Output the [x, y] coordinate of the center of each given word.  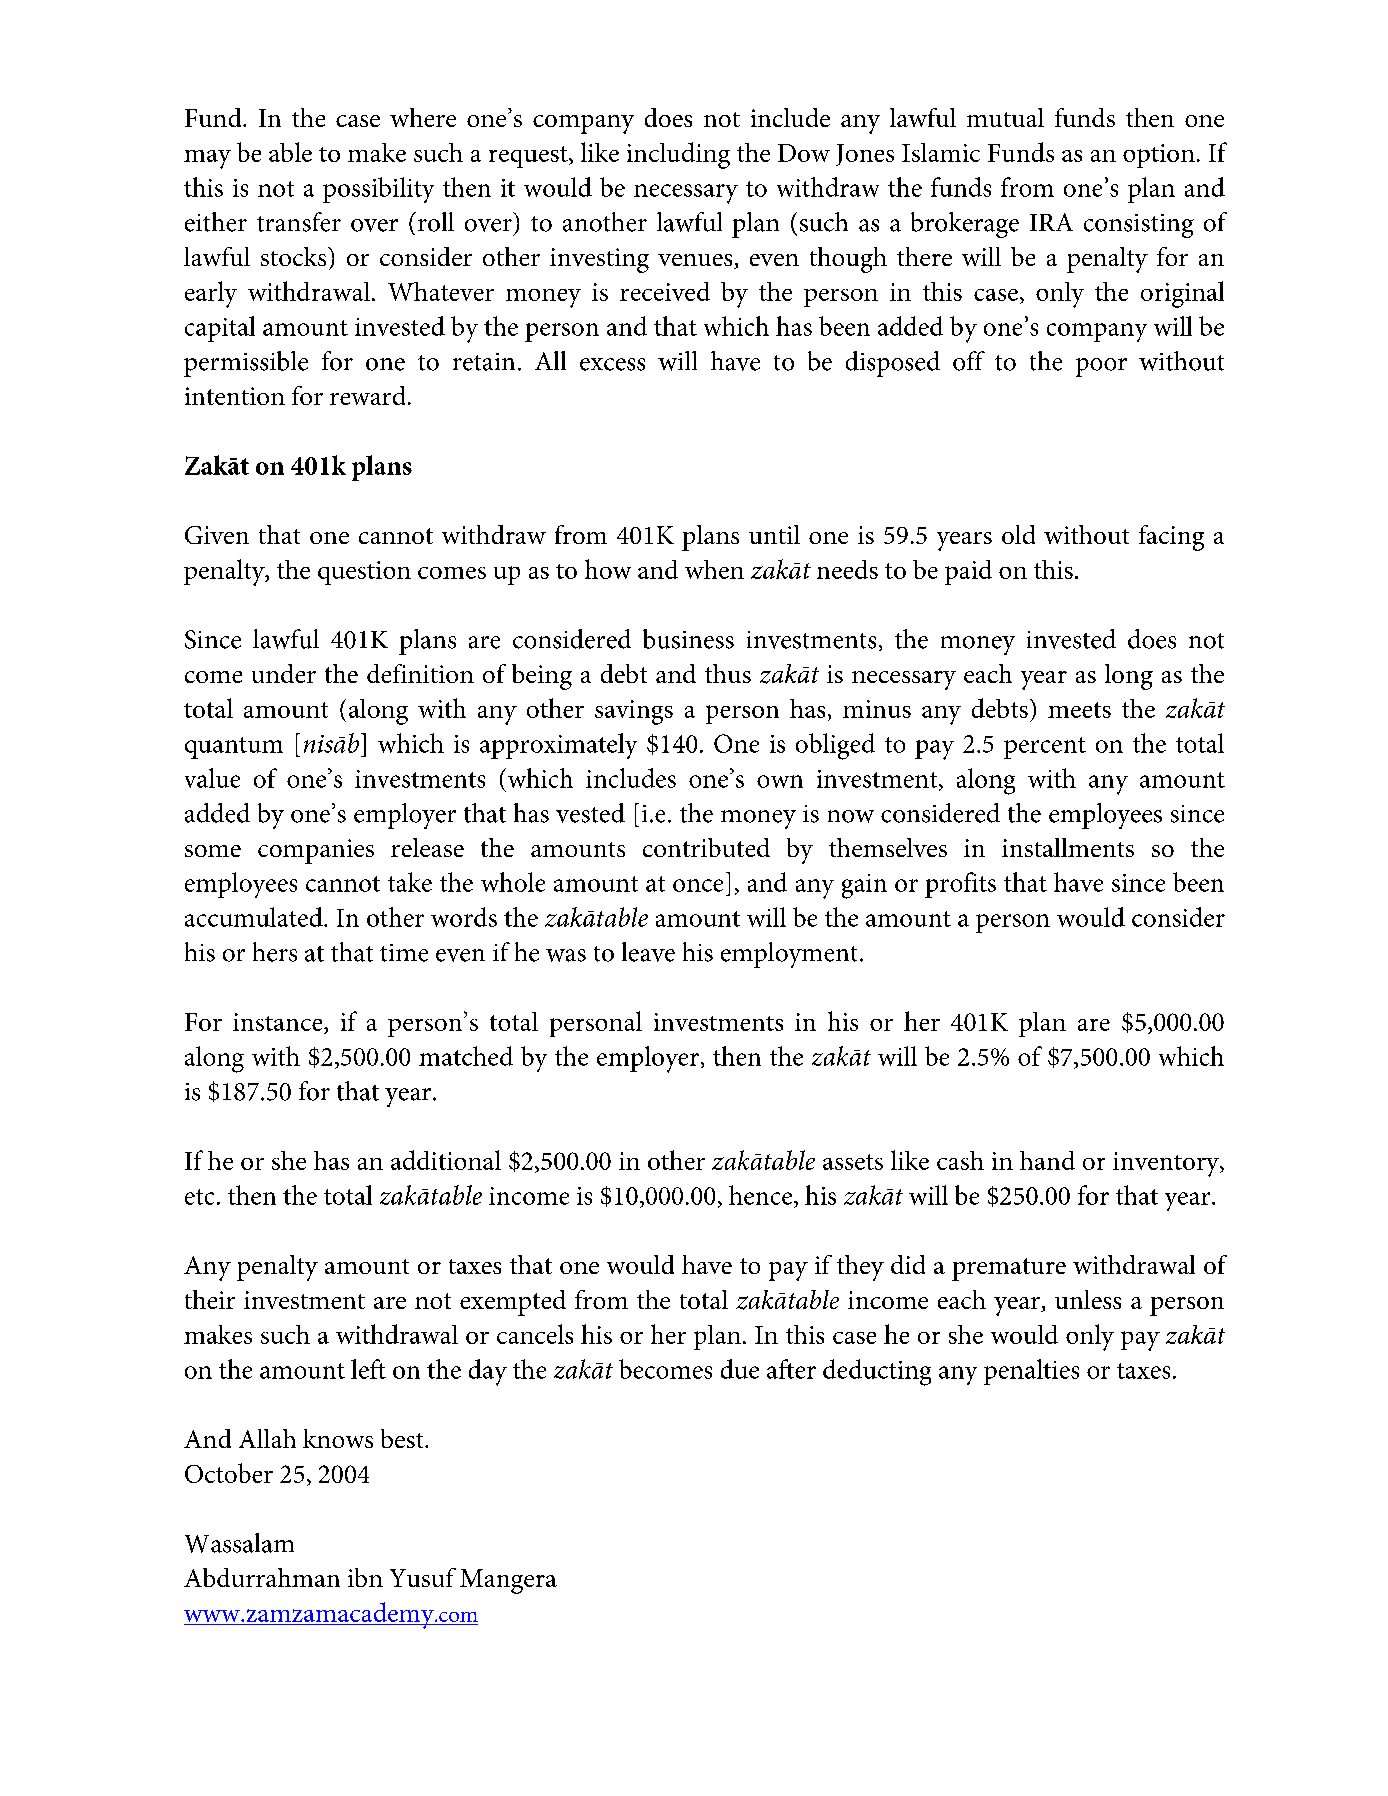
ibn [365, 1577]
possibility [378, 190]
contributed [706, 847]
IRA [1051, 222]
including [678, 155]
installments [1068, 847]
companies [316, 851]
